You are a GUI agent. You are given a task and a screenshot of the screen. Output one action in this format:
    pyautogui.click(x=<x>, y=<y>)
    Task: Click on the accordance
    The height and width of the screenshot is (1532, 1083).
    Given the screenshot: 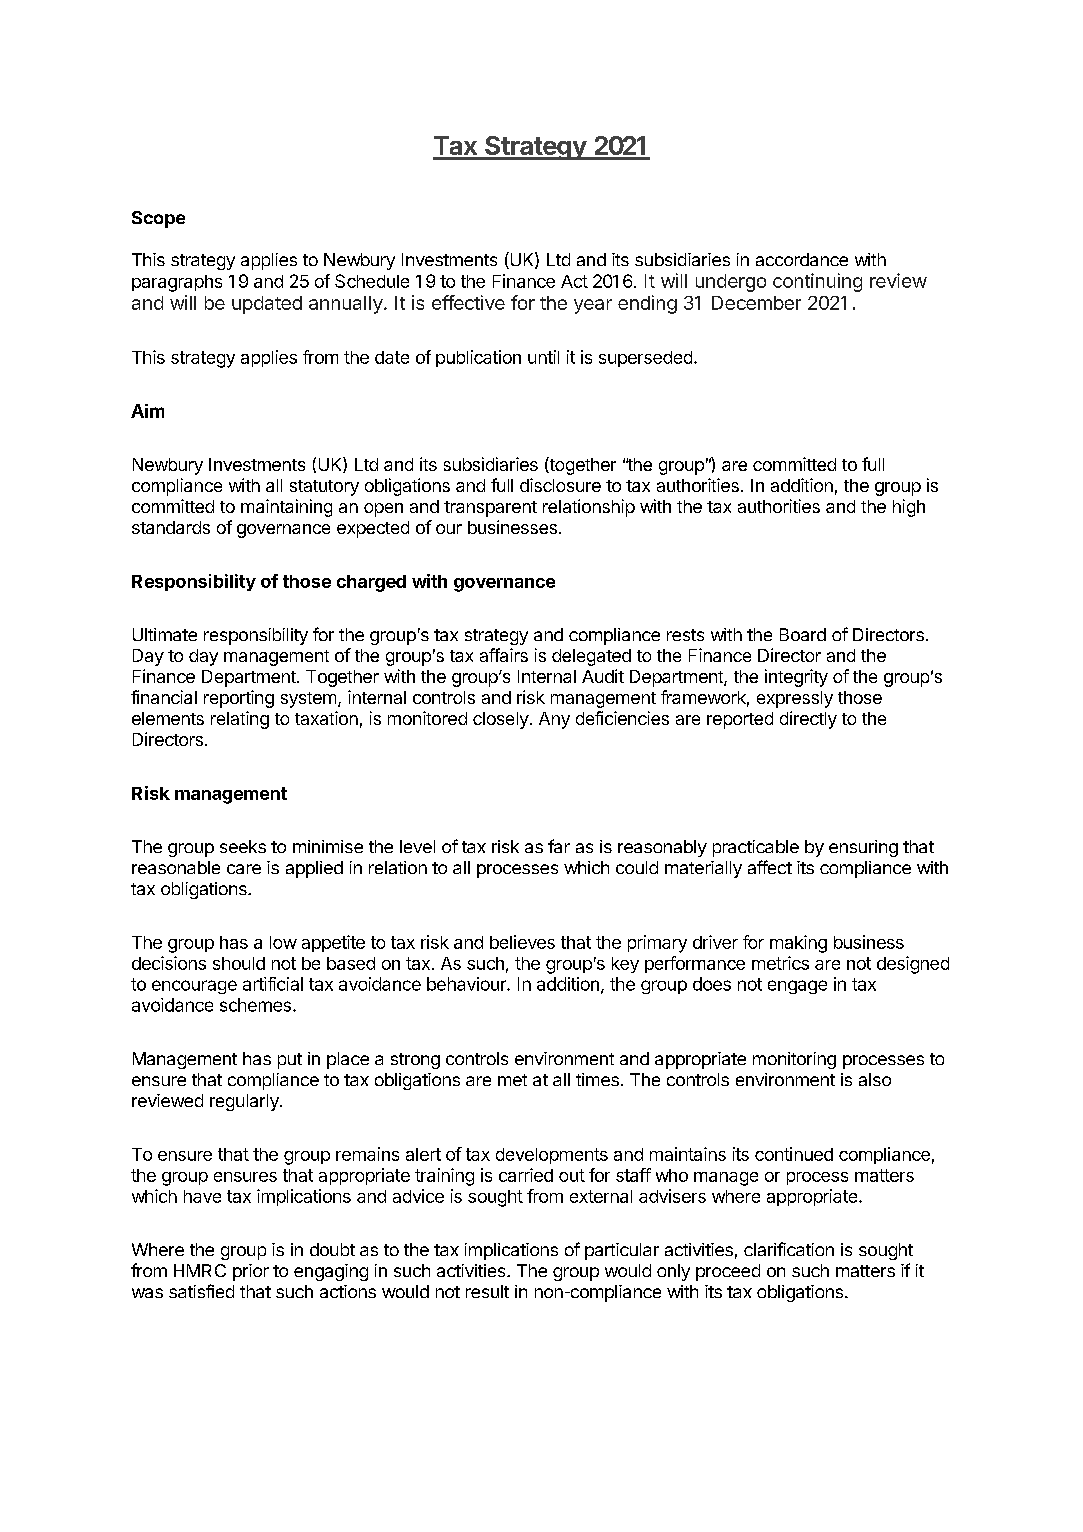 What is the action you would take?
    pyautogui.click(x=802, y=259)
